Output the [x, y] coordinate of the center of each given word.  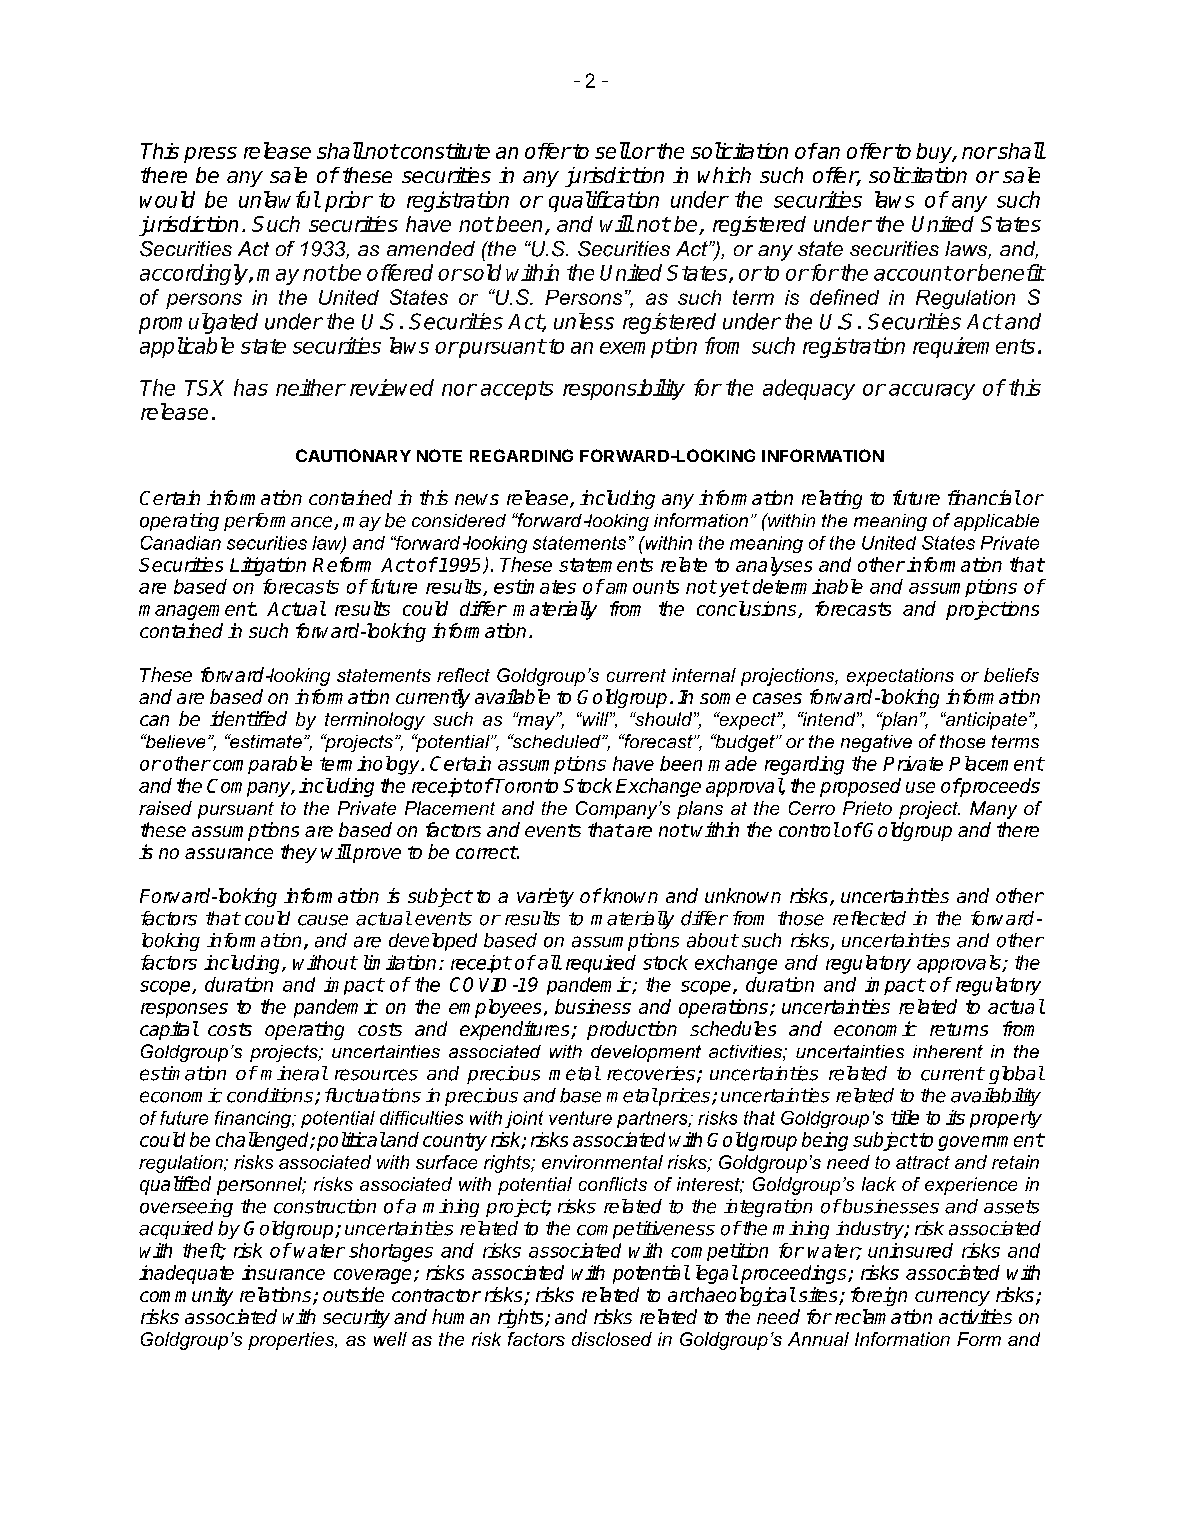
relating [832, 499]
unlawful [279, 199]
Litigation [268, 566]
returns [959, 1029]
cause [323, 920]
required [601, 964]
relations [277, 1296]
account [913, 273]
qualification [604, 201]
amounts [641, 586]
